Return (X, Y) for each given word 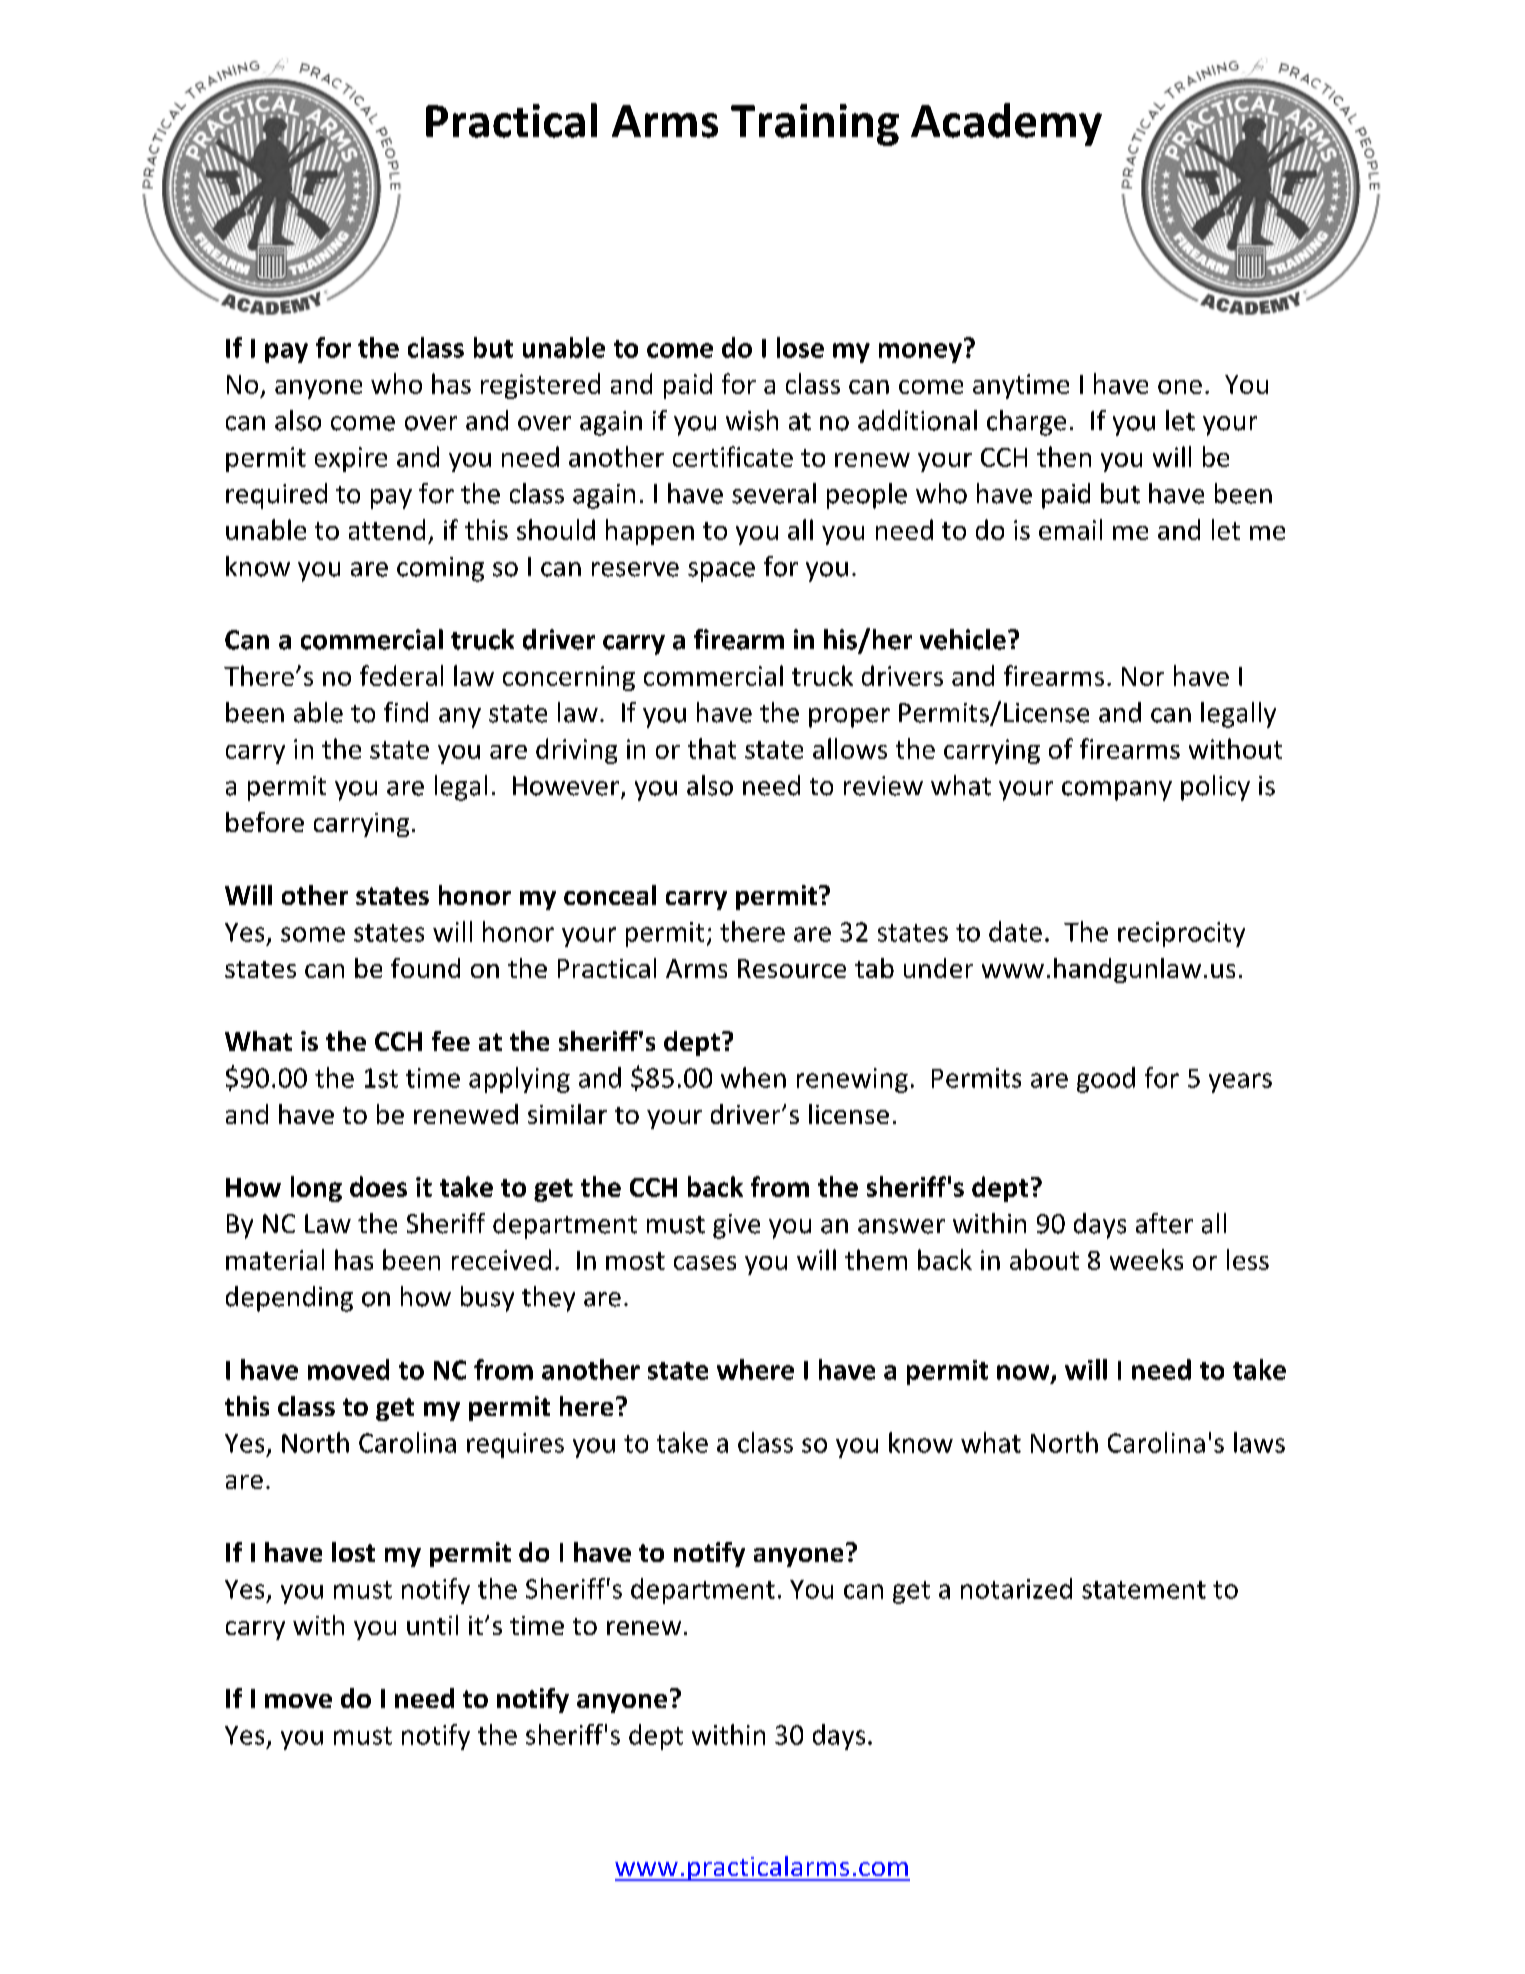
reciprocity (1181, 934)
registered (540, 386)
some (313, 934)
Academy (1006, 124)
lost (353, 1552)
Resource (792, 968)
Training (815, 125)
